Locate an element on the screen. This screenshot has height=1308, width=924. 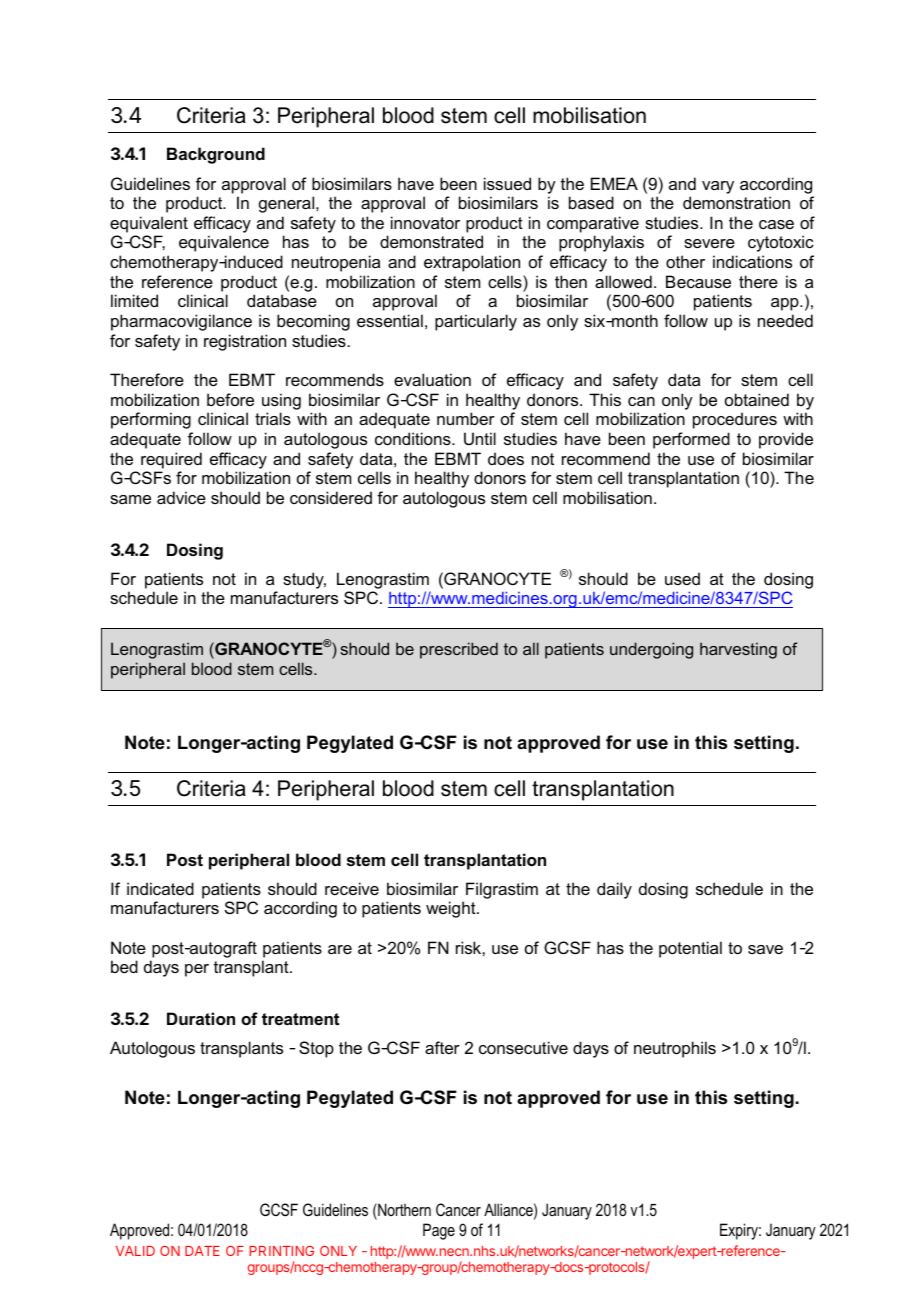
DATE is located at coordinates (202, 1251).
